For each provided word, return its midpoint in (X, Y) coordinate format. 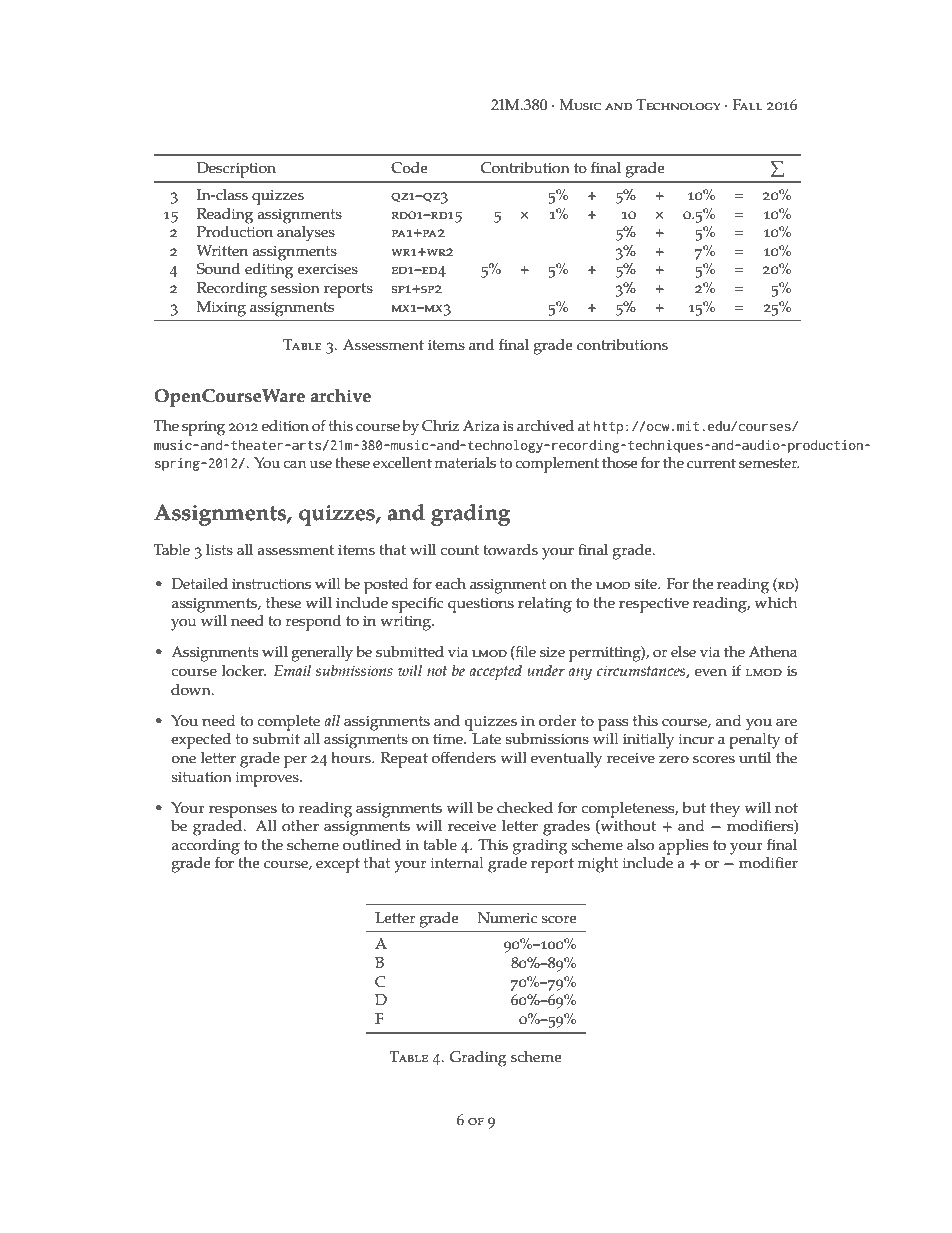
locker (244, 671)
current (711, 463)
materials (465, 463)
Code (409, 168)
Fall (748, 104)
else (683, 652)
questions (481, 605)
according (205, 848)
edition (285, 426)
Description (236, 170)
